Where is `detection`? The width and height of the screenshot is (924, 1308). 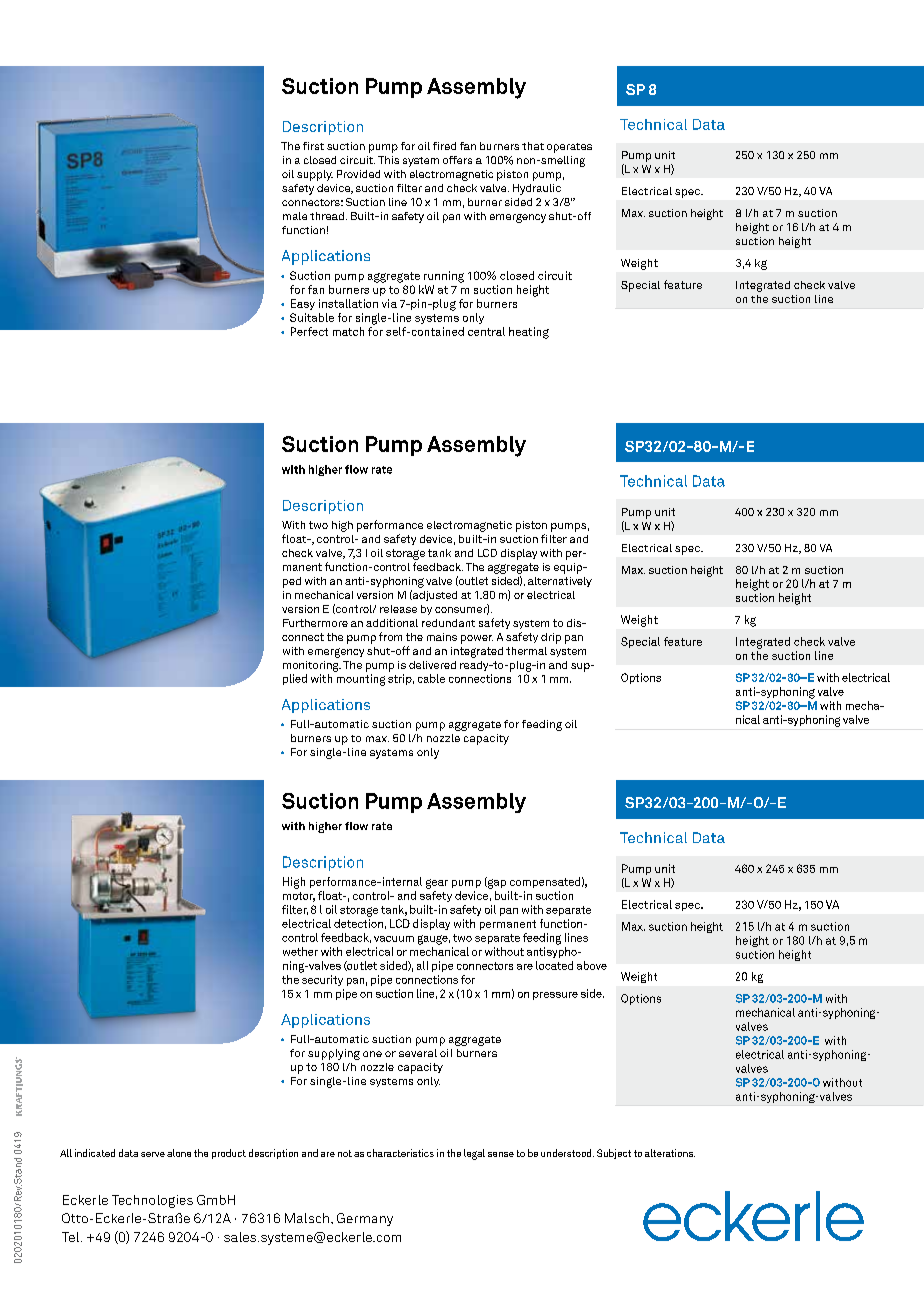
detection is located at coordinates (358, 923).
